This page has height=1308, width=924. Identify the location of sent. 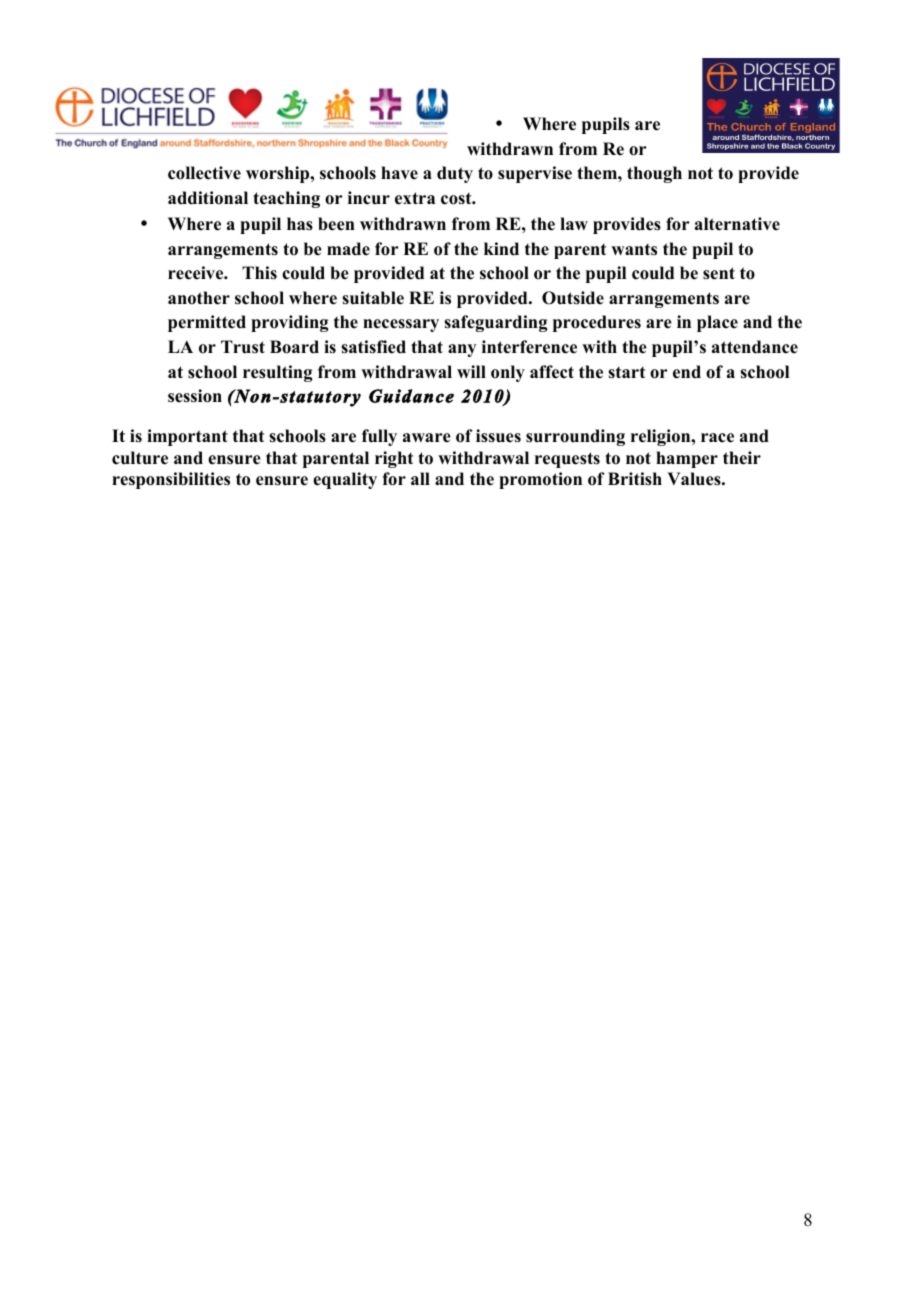
(719, 273).
